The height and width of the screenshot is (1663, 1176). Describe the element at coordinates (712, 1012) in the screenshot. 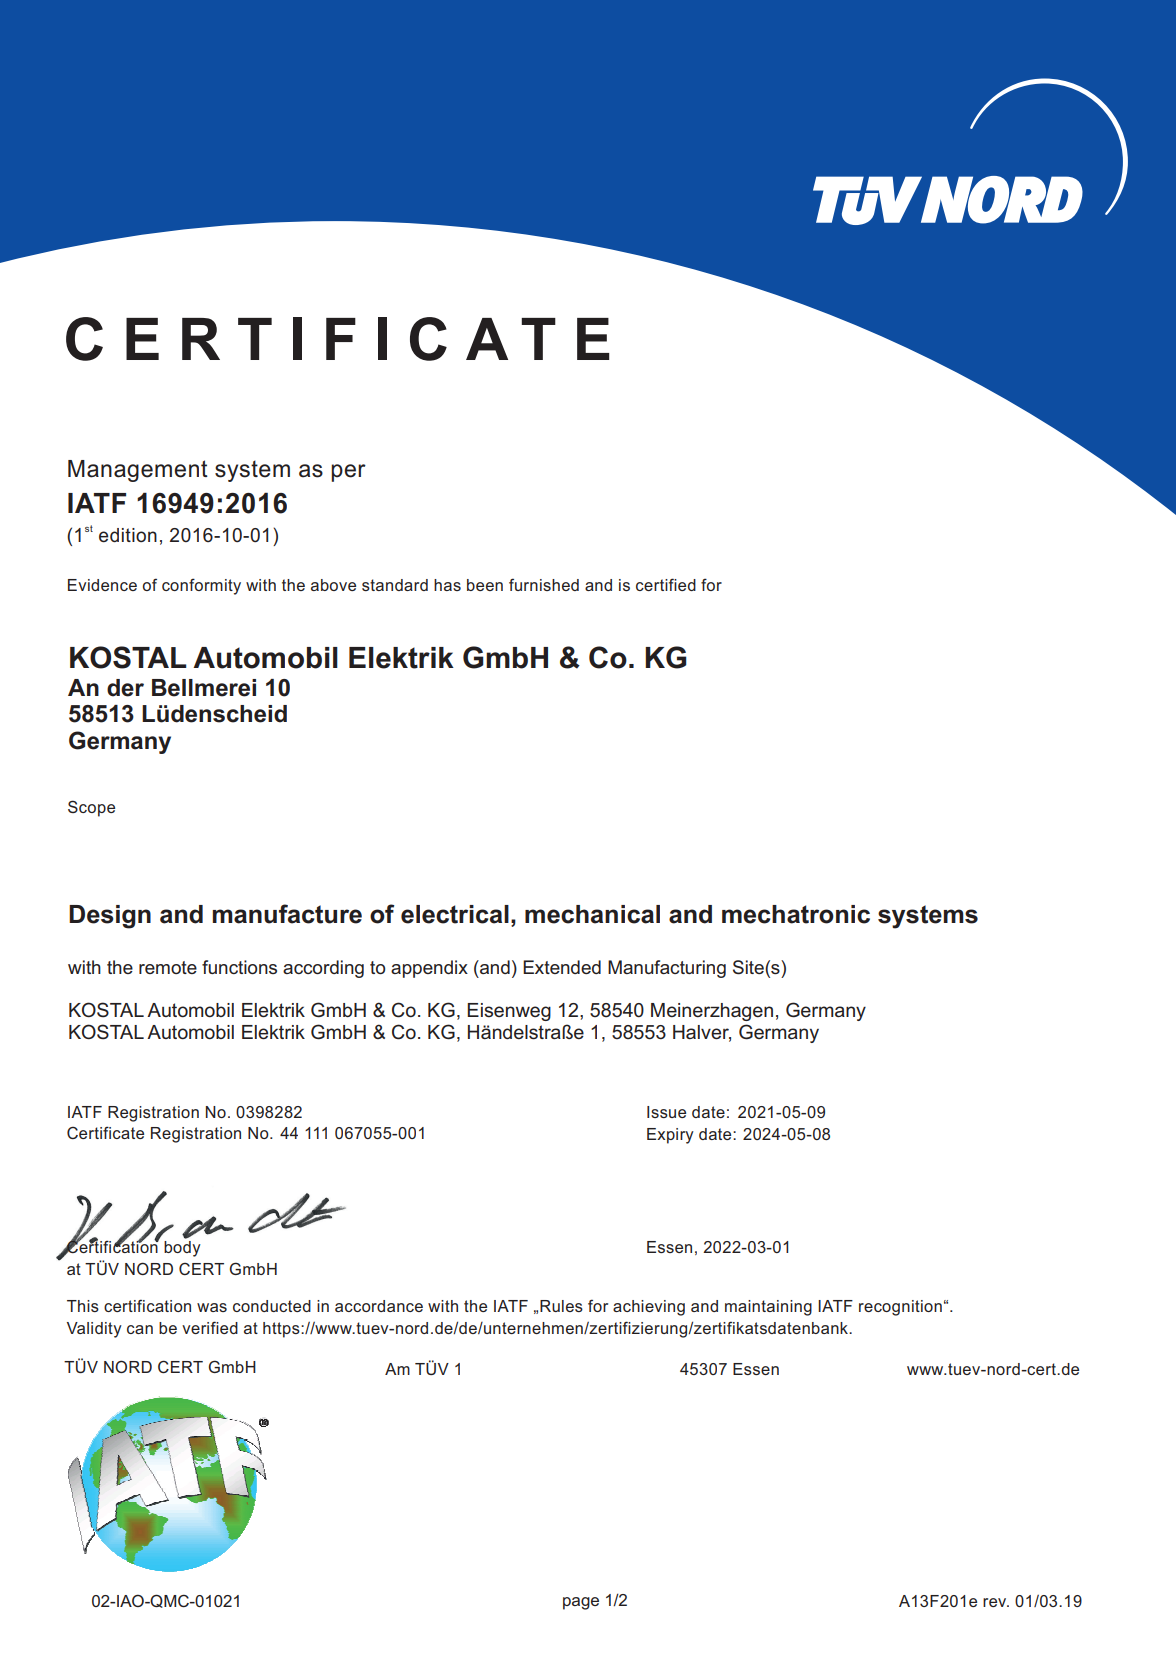

I see `Meinerzhagen` at that location.
